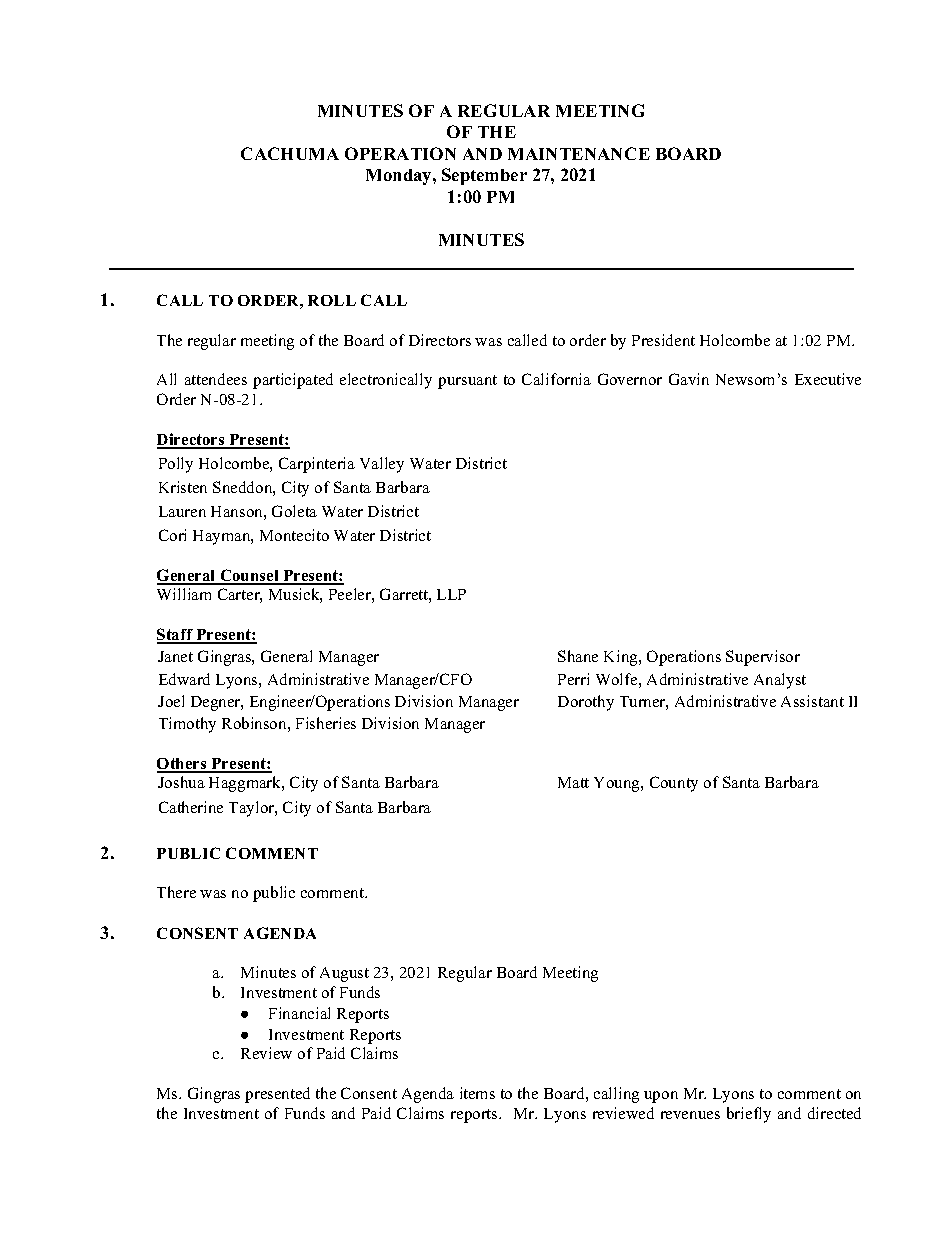  I want to click on briefly, so click(749, 1115).
